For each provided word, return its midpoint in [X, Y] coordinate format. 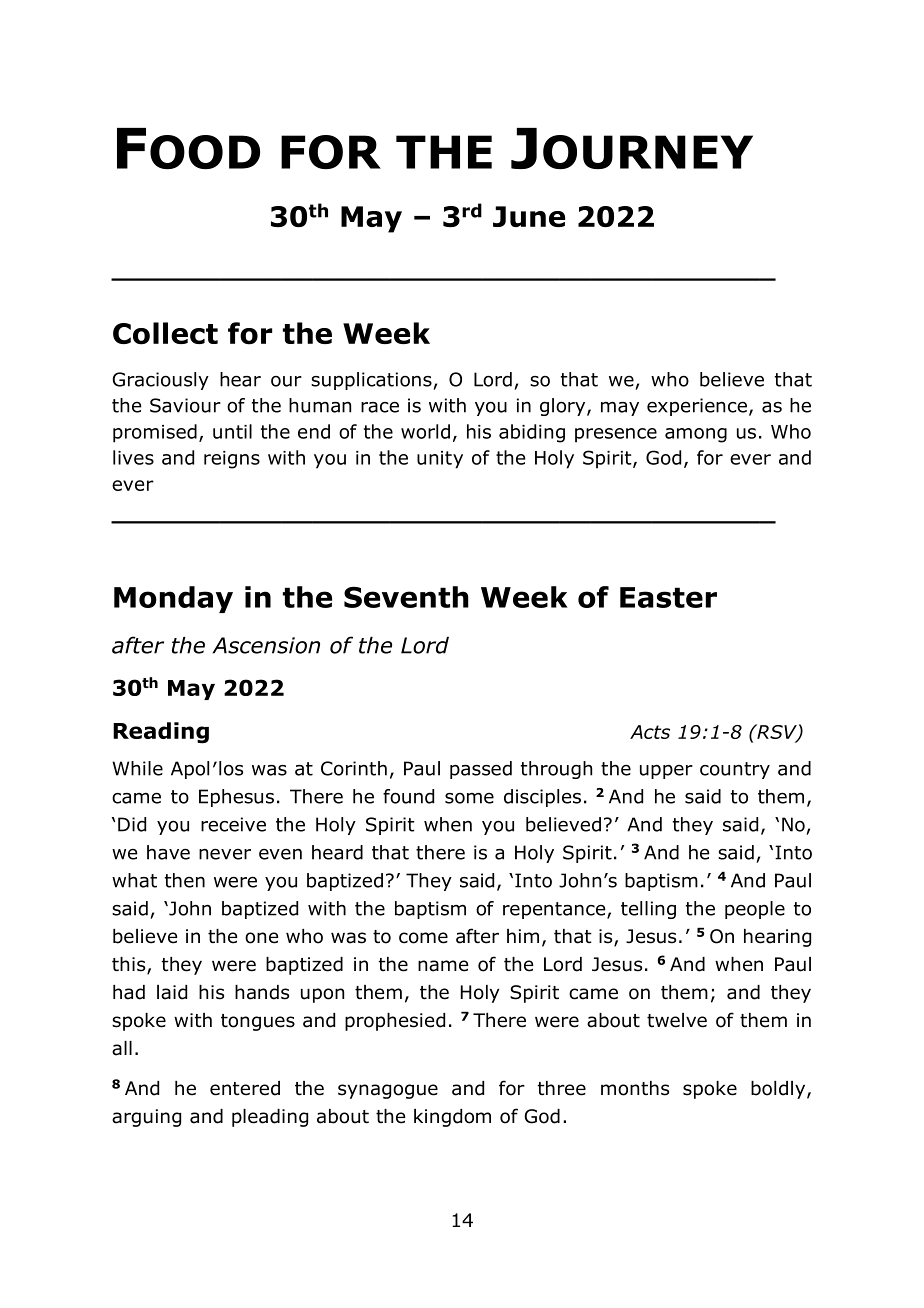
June [529, 216]
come [423, 938]
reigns [232, 460]
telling [648, 910]
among [696, 435]
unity [440, 460]
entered [245, 1088]
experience [697, 407]
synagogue [388, 1091]
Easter [668, 597]
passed [481, 770]
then [185, 880]
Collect [165, 333]
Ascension [266, 645]
